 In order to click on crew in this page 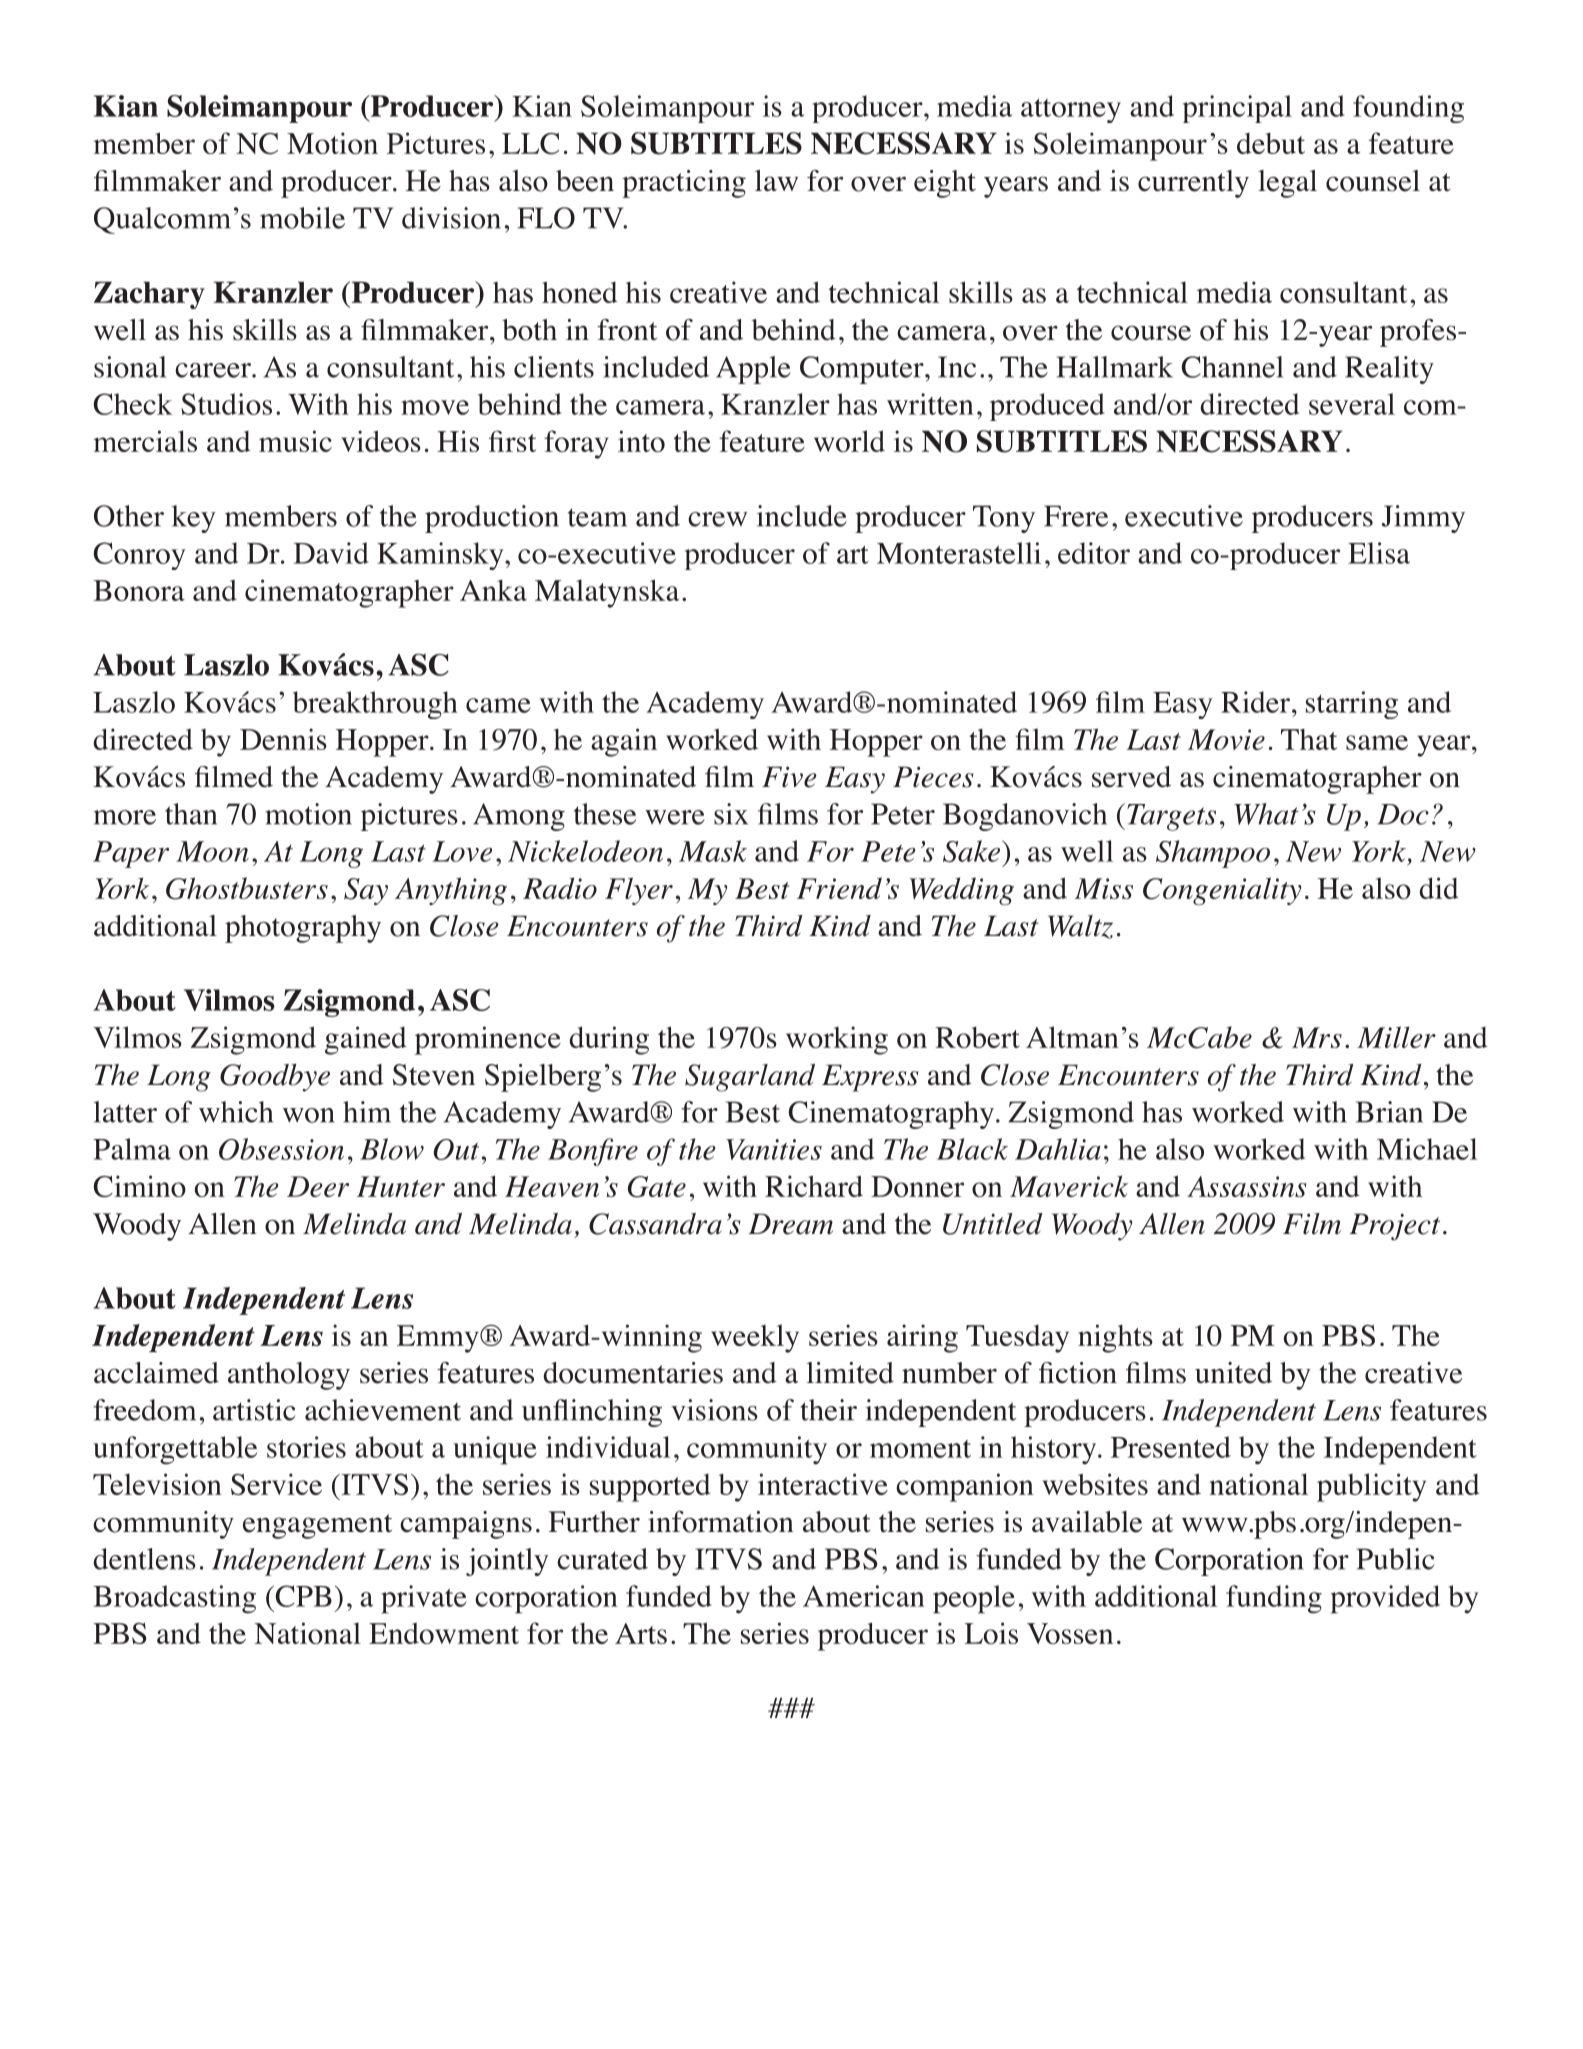, I will do `click(717, 519)`.
